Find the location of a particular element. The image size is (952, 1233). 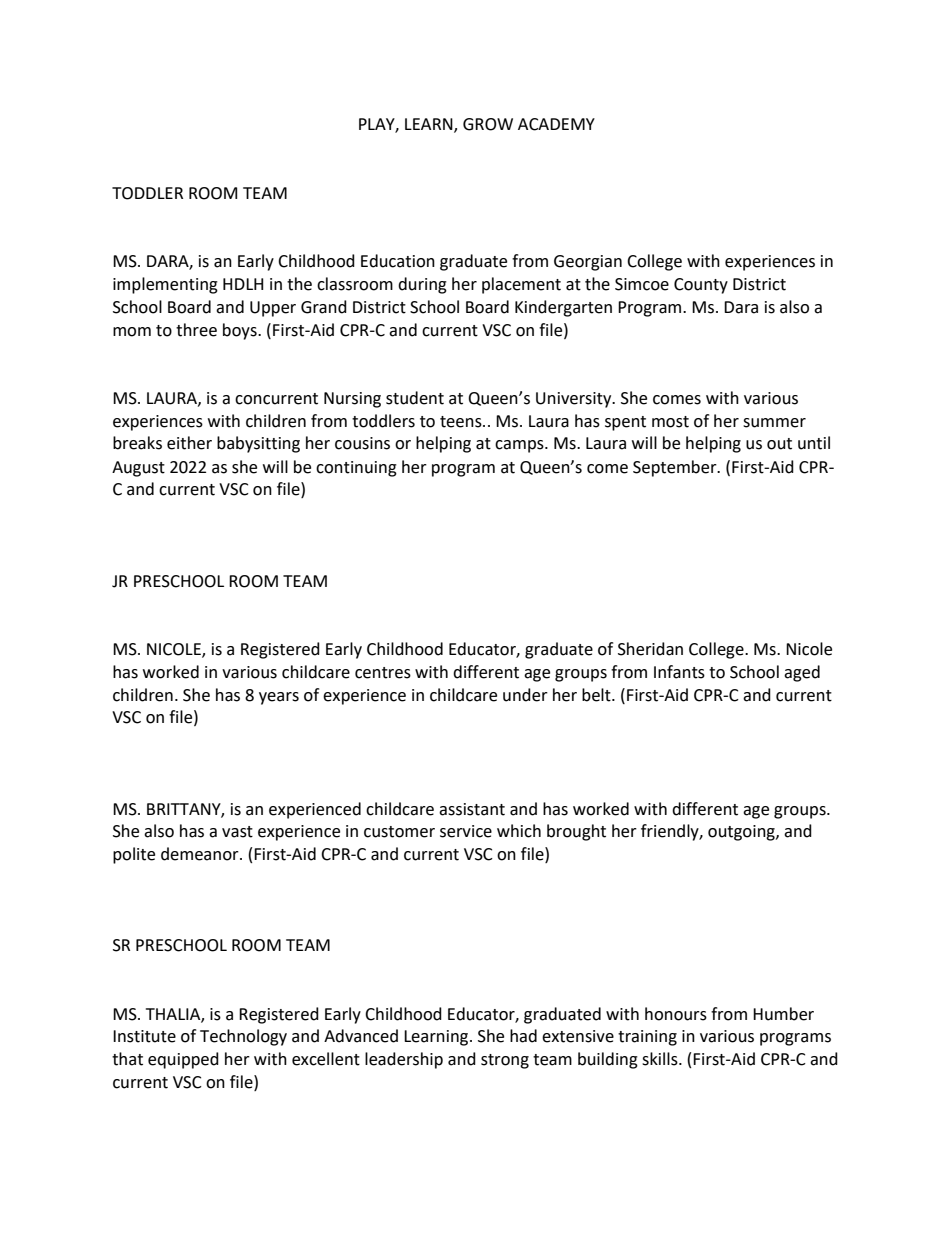

implementing is located at coordinates (165, 285).
